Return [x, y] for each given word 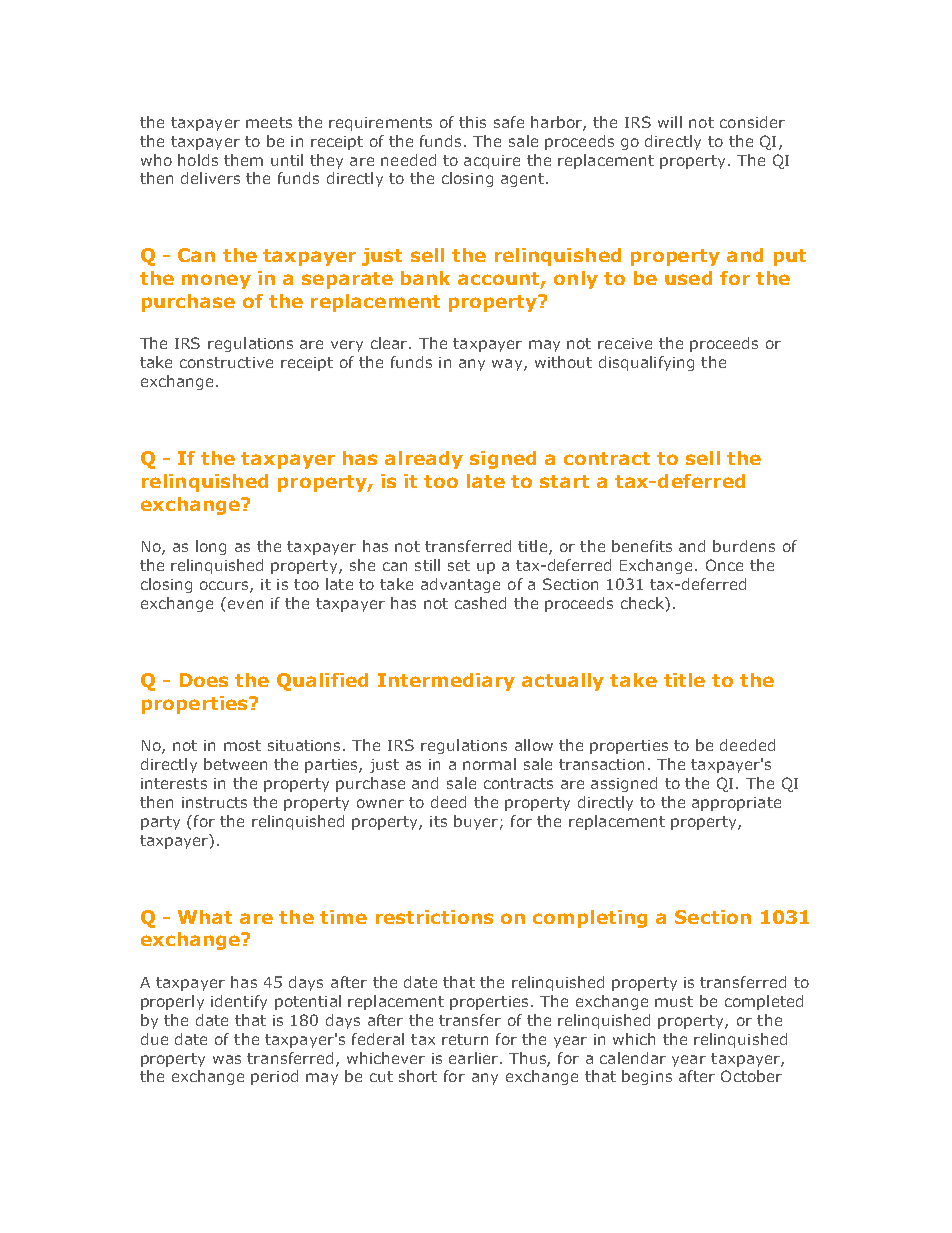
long [211, 547]
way [508, 365]
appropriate [736, 804]
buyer [477, 822]
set [459, 565]
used [688, 278]
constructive [226, 362]
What [205, 917]
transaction [601, 764]
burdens [744, 546]
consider [752, 122]
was [227, 1059]
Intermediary [446, 682]
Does [204, 680]
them [243, 160]
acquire [492, 162]
